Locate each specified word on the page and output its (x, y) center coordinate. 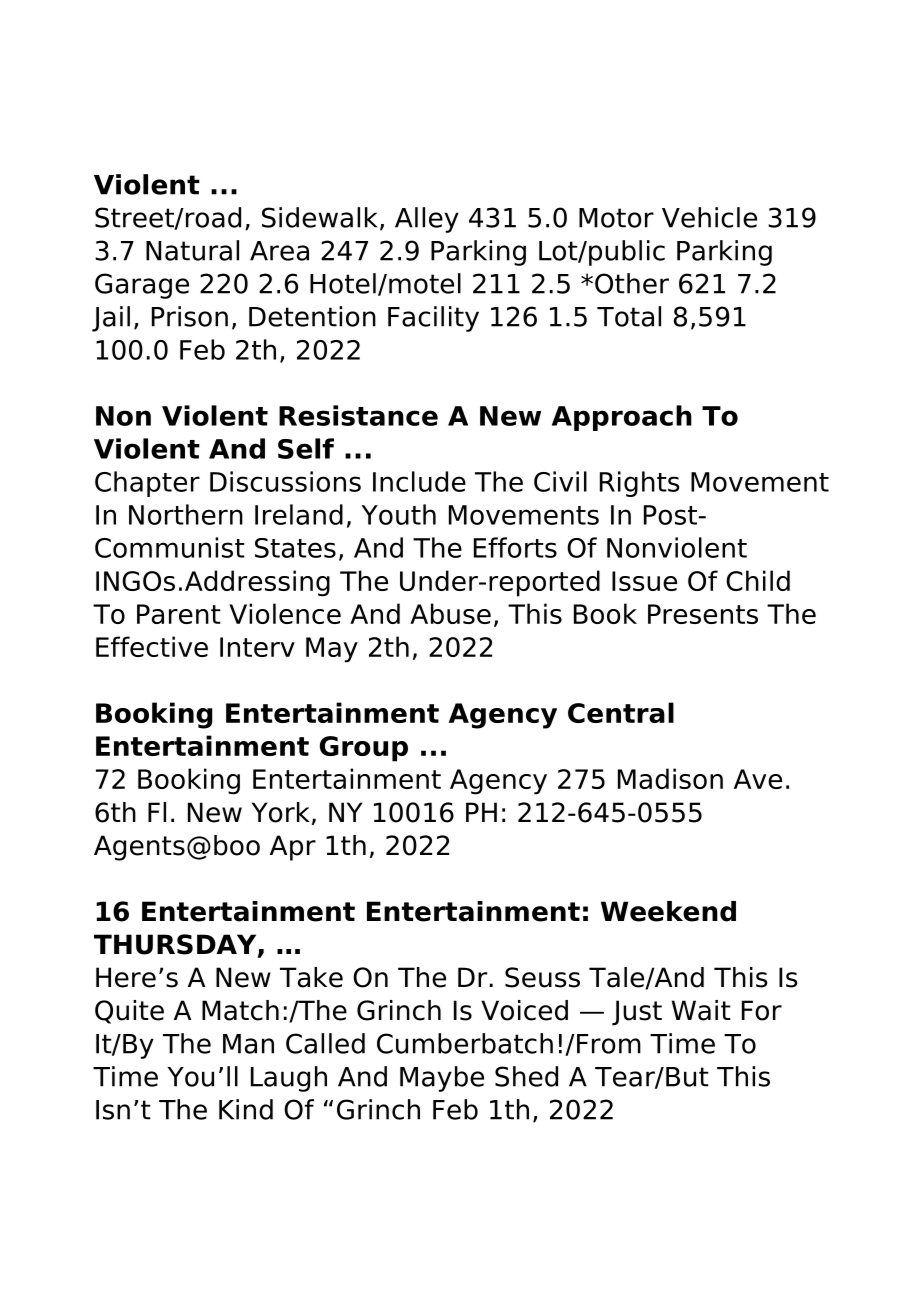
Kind (246, 1109)
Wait (701, 1010)
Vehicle (709, 217)
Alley (427, 220)
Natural (192, 250)
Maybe (442, 1079)
